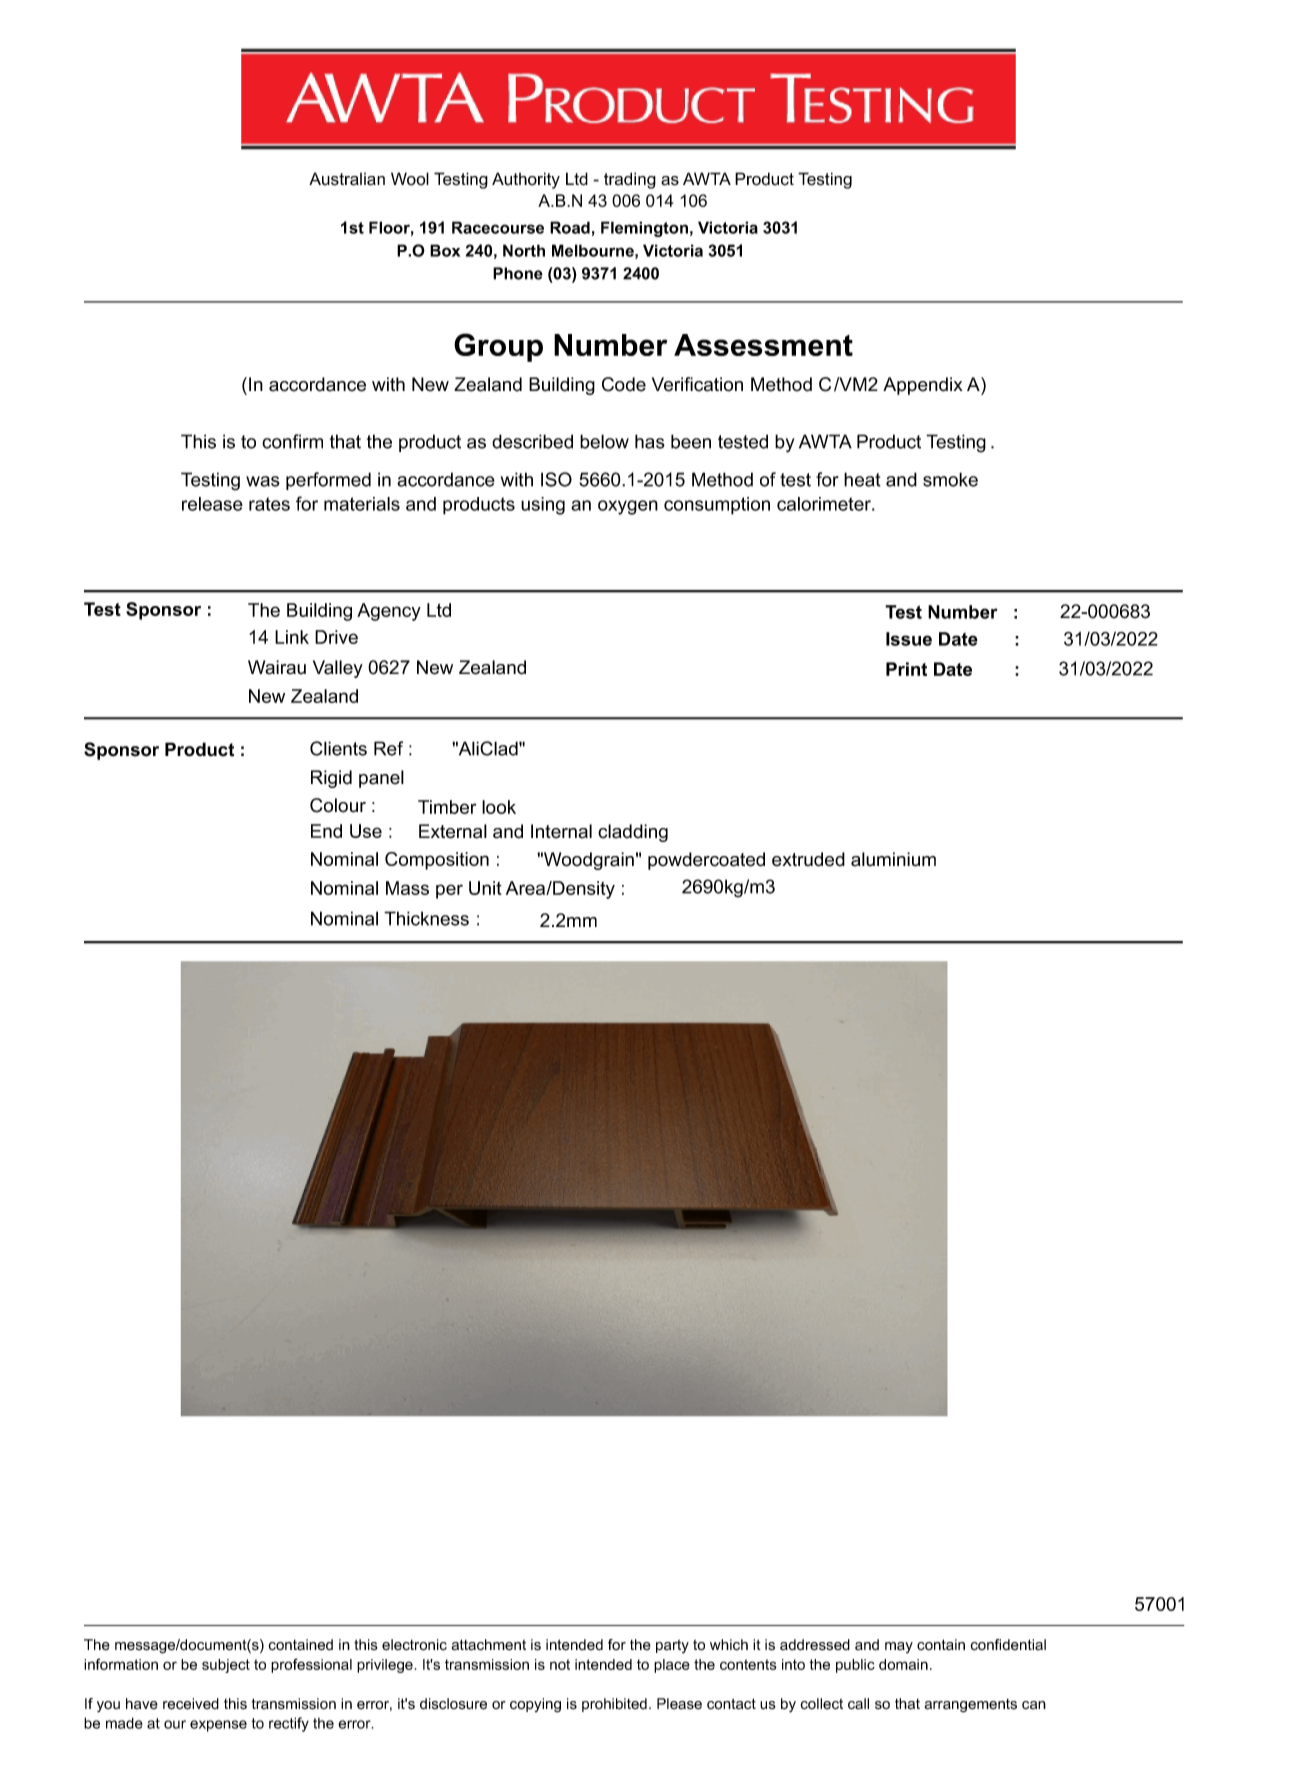  I want to click on not, so click(560, 1664).
